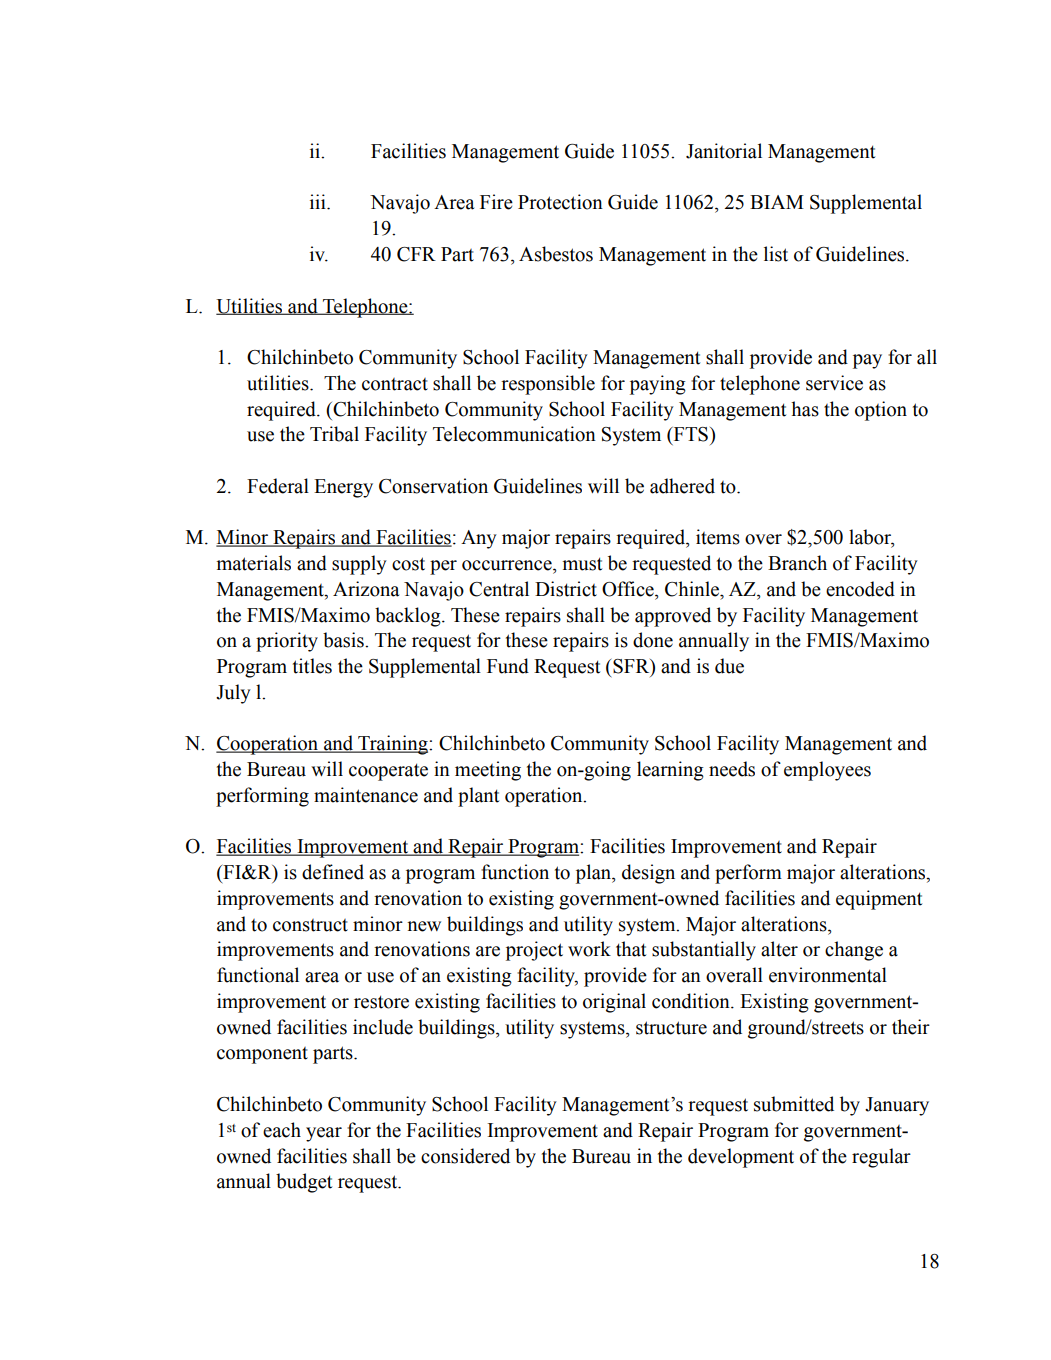 This screenshot has width=1051, height=1360. What do you see at coordinates (465, 1156) in the screenshot?
I see `considered` at bounding box center [465, 1156].
